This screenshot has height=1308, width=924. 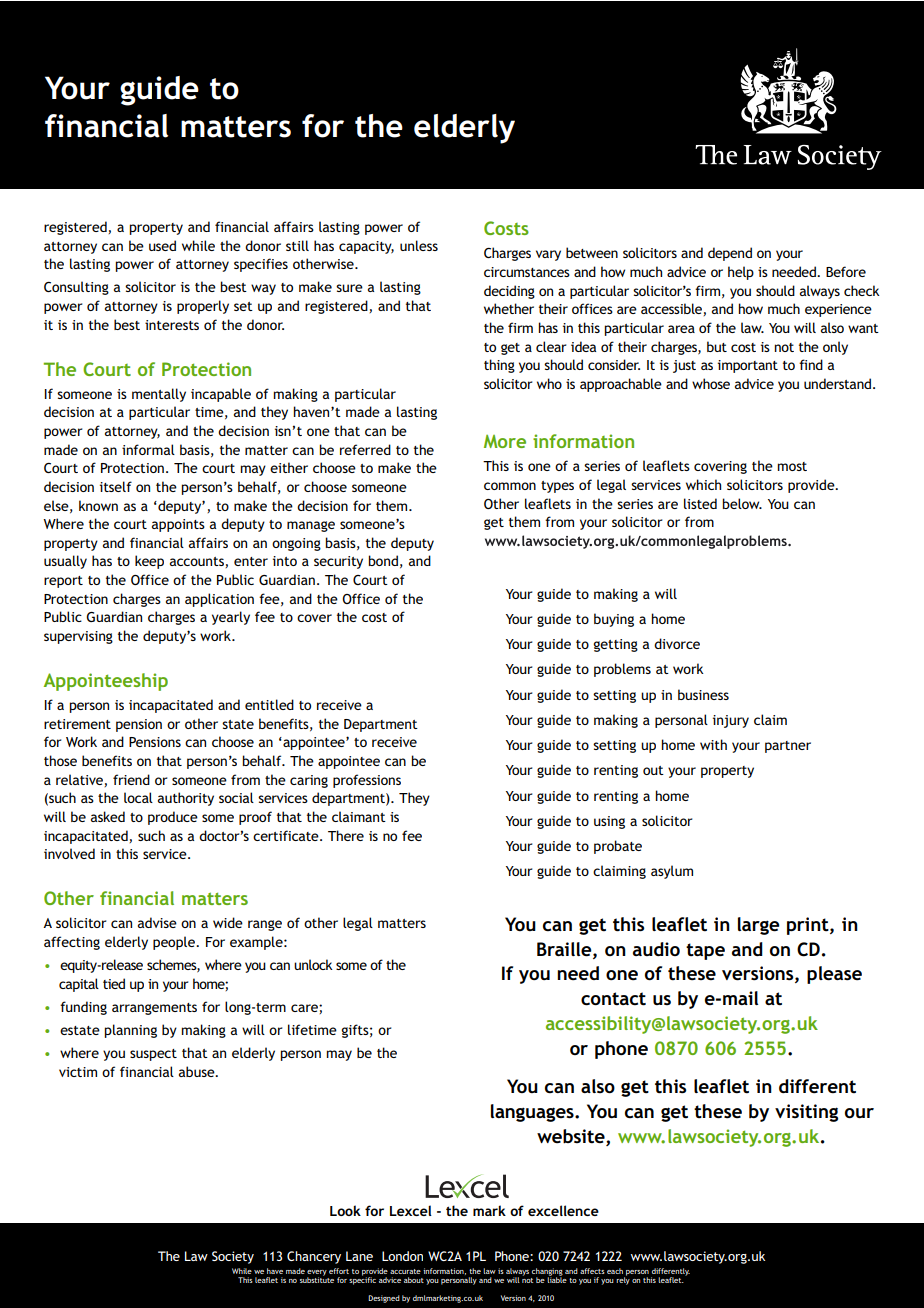 I want to click on unlock, so click(x=313, y=964).
